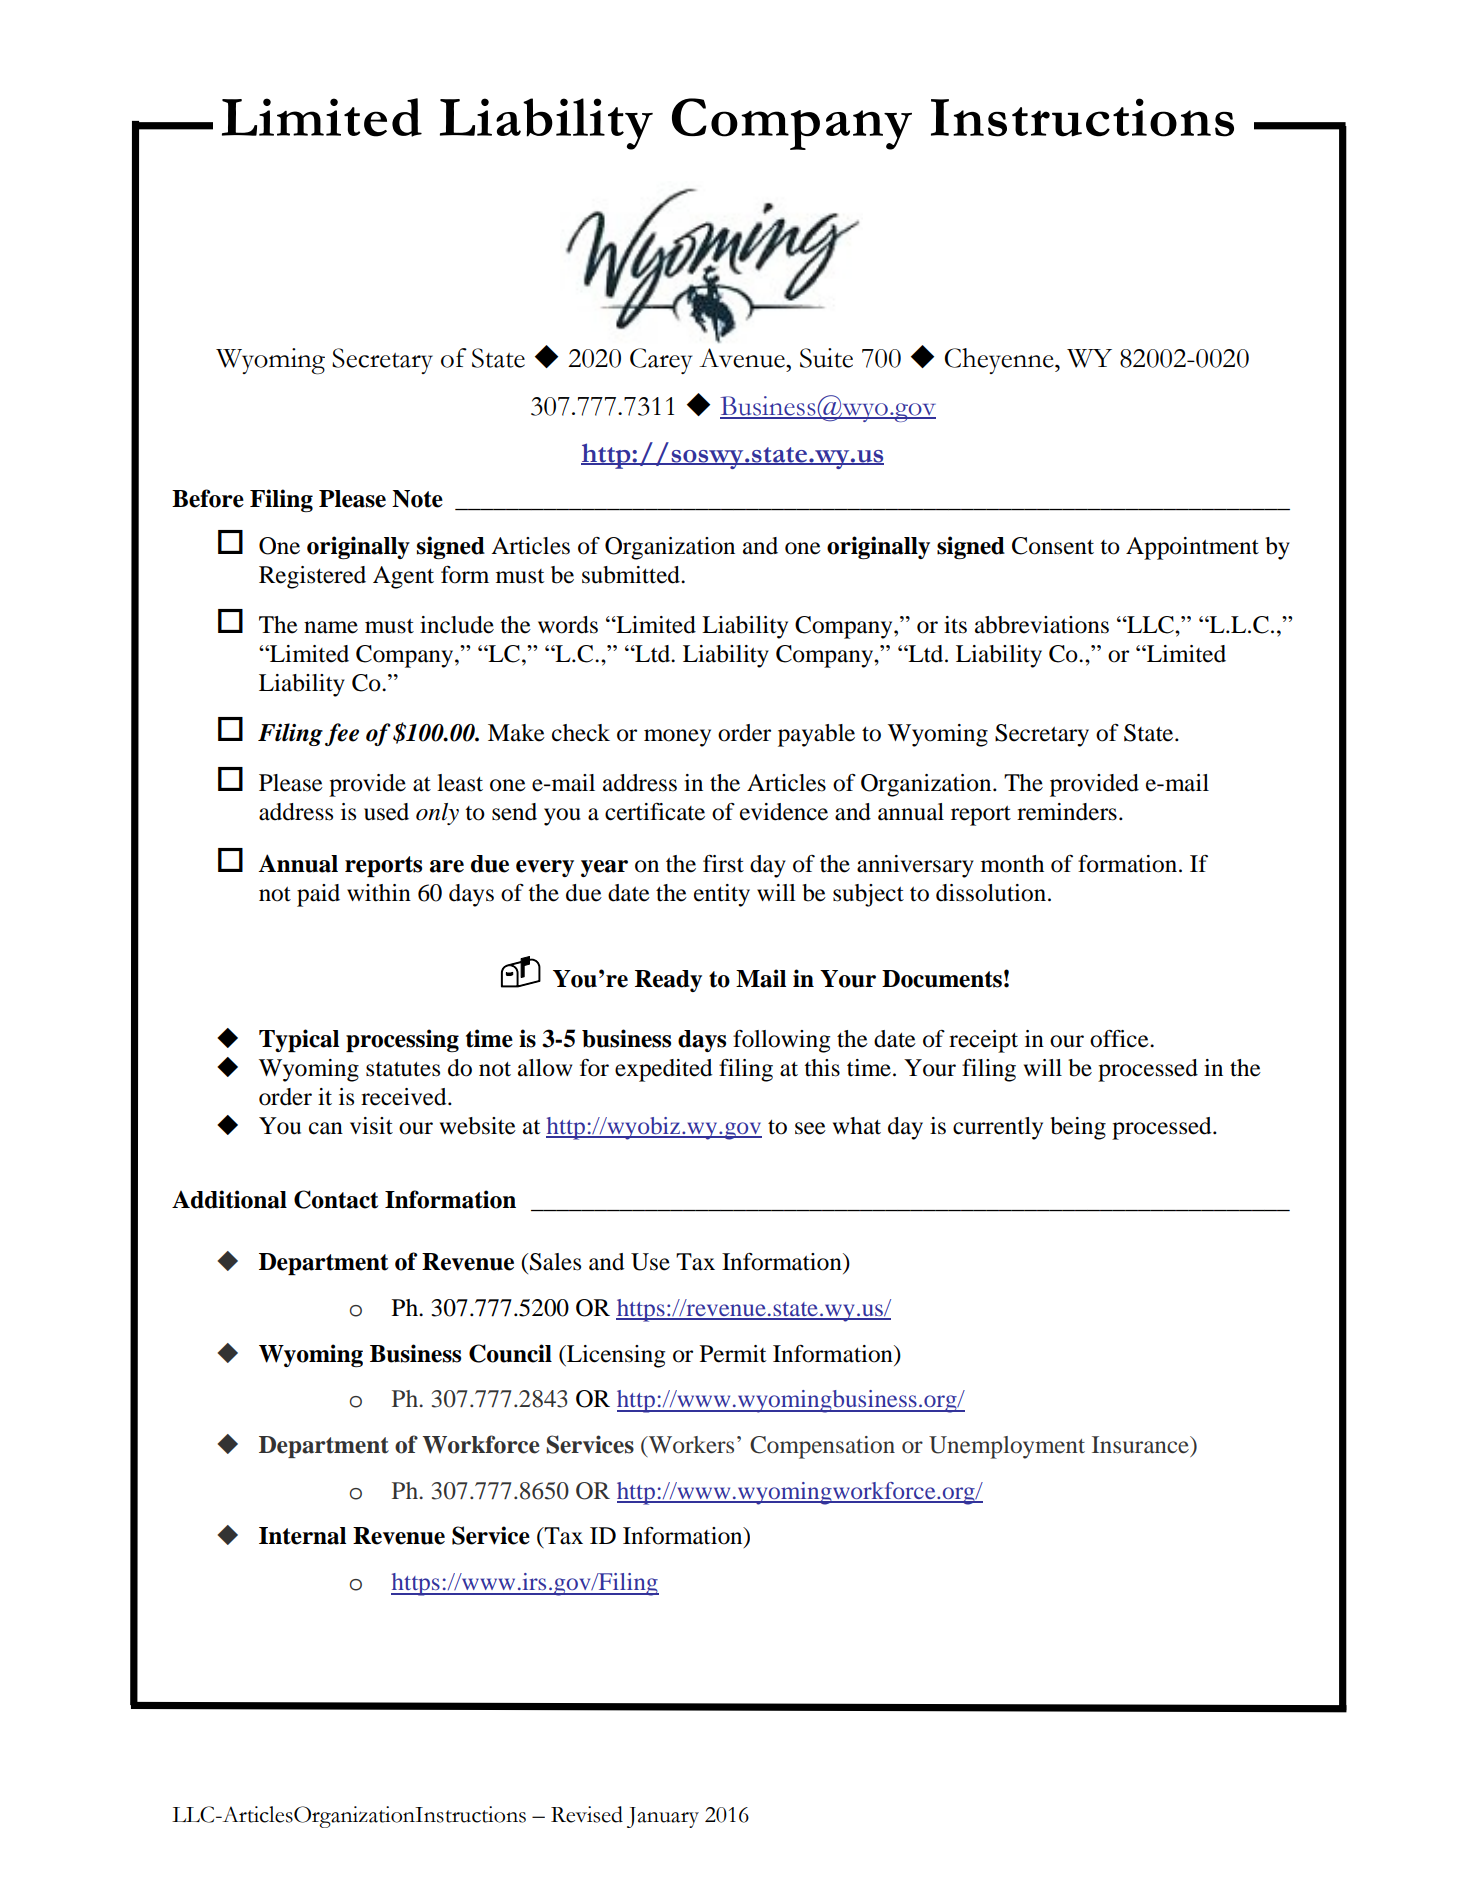 This screenshot has width=1466, height=1897. I want to click on Note, so click(417, 499).
